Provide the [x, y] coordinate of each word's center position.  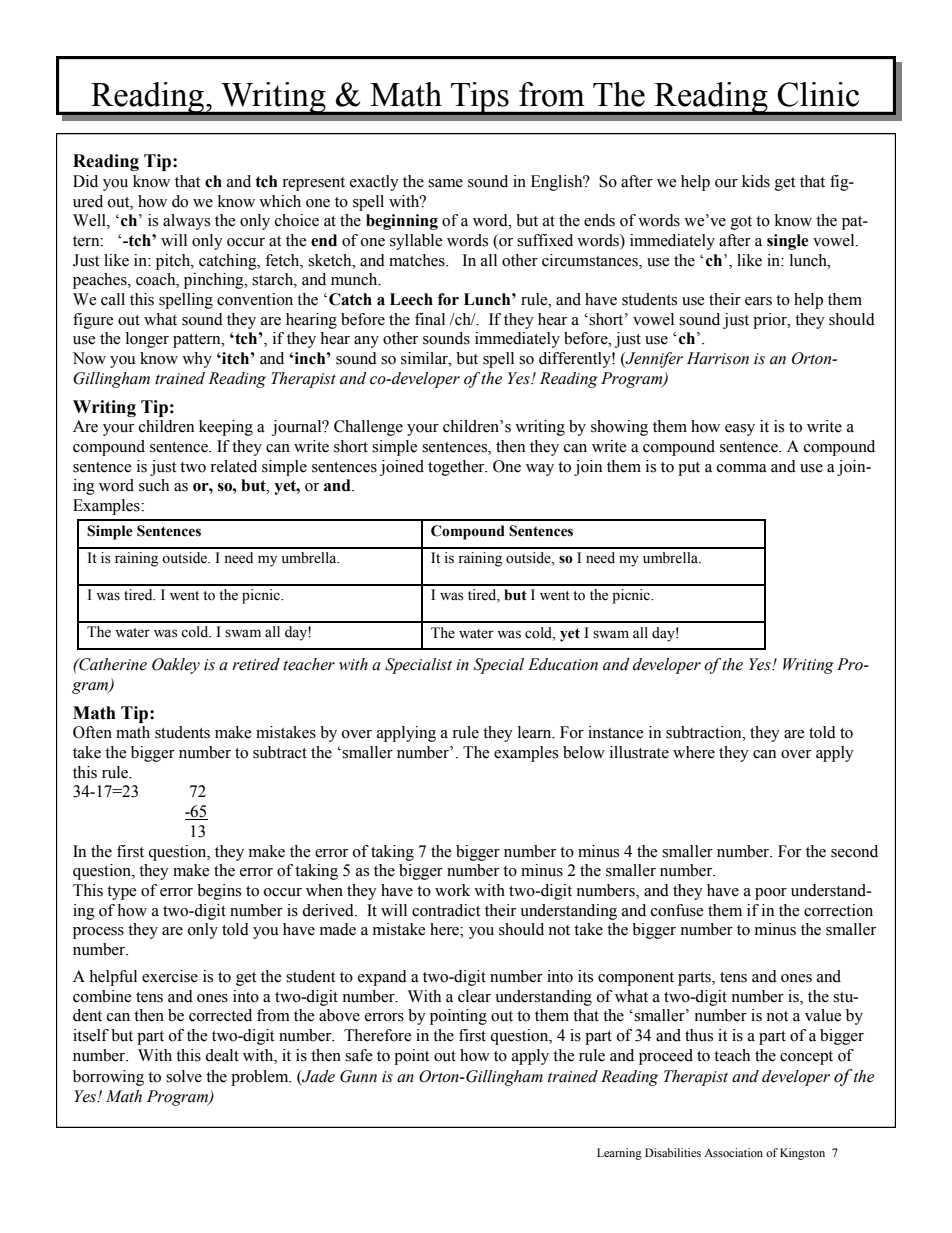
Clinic [818, 94]
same [445, 183]
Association [733, 1152]
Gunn [358, 1076]
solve [184, 1076]
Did [85, 181]
